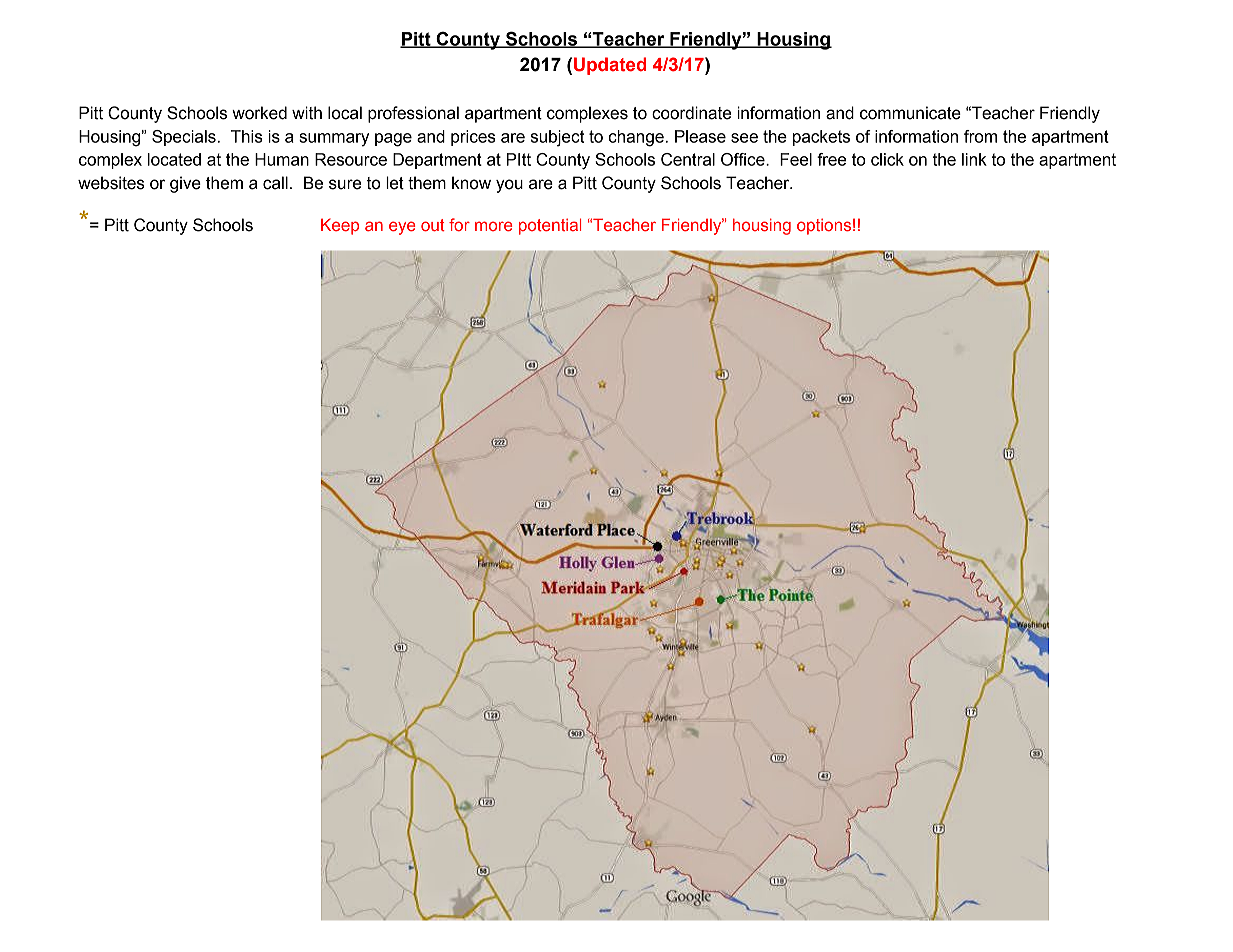 This page has height=952, width=1233. Describe the element at coordinates (691, 113) in the page. I see `coordinate` at that location.
